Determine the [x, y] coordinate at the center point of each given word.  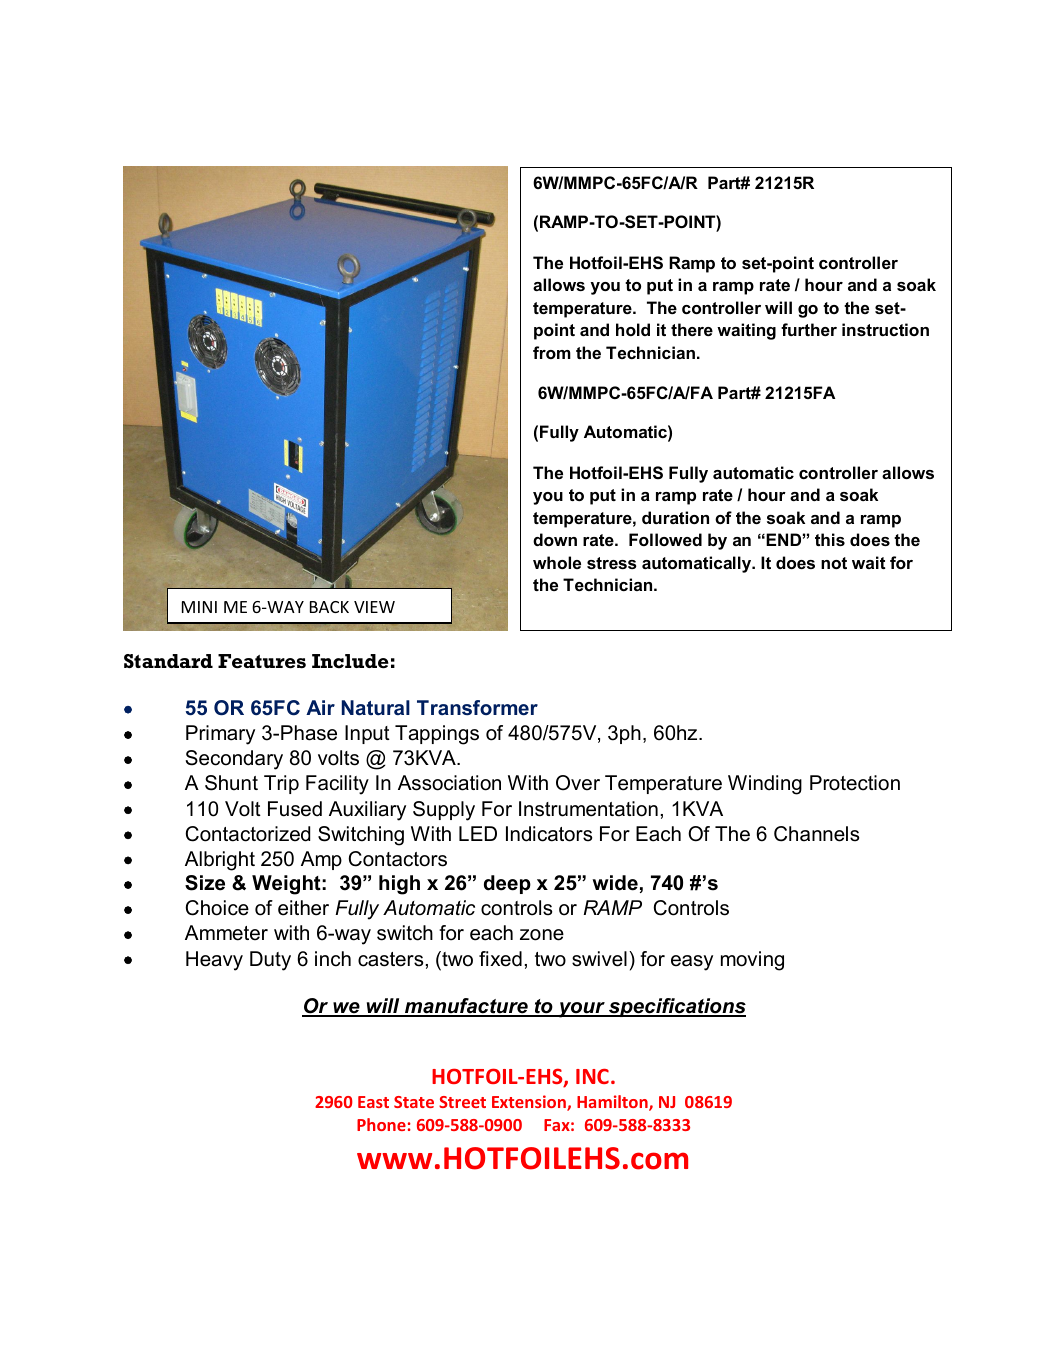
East [373, 1102]
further [809, 329]
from [552, 352]
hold [633, 329]
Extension [530, 1103]
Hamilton [613, 1103]
